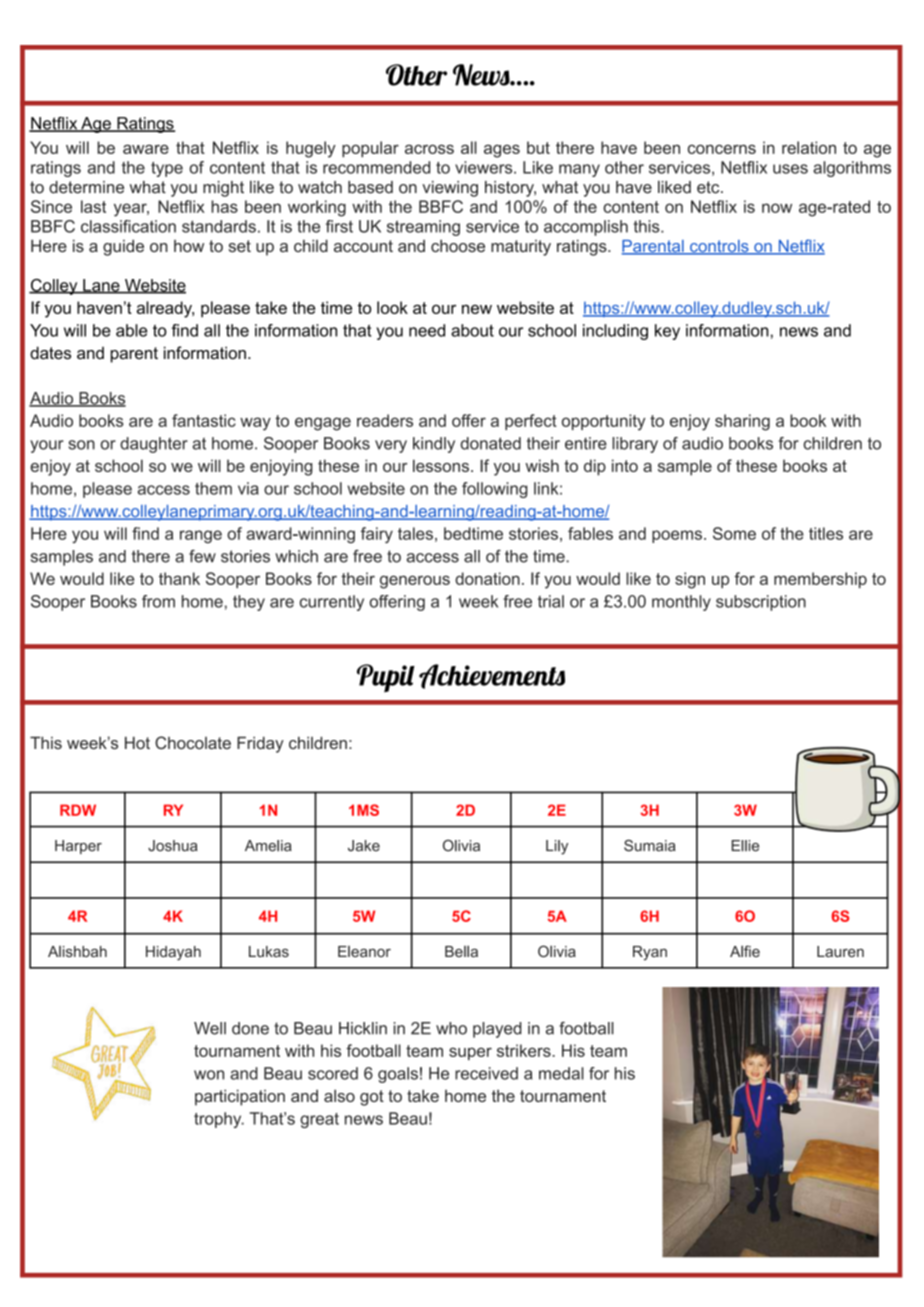  What do you see at coordinates (492, 676) in the image?
I see `Achievements` at bounding box center [492, 676].
